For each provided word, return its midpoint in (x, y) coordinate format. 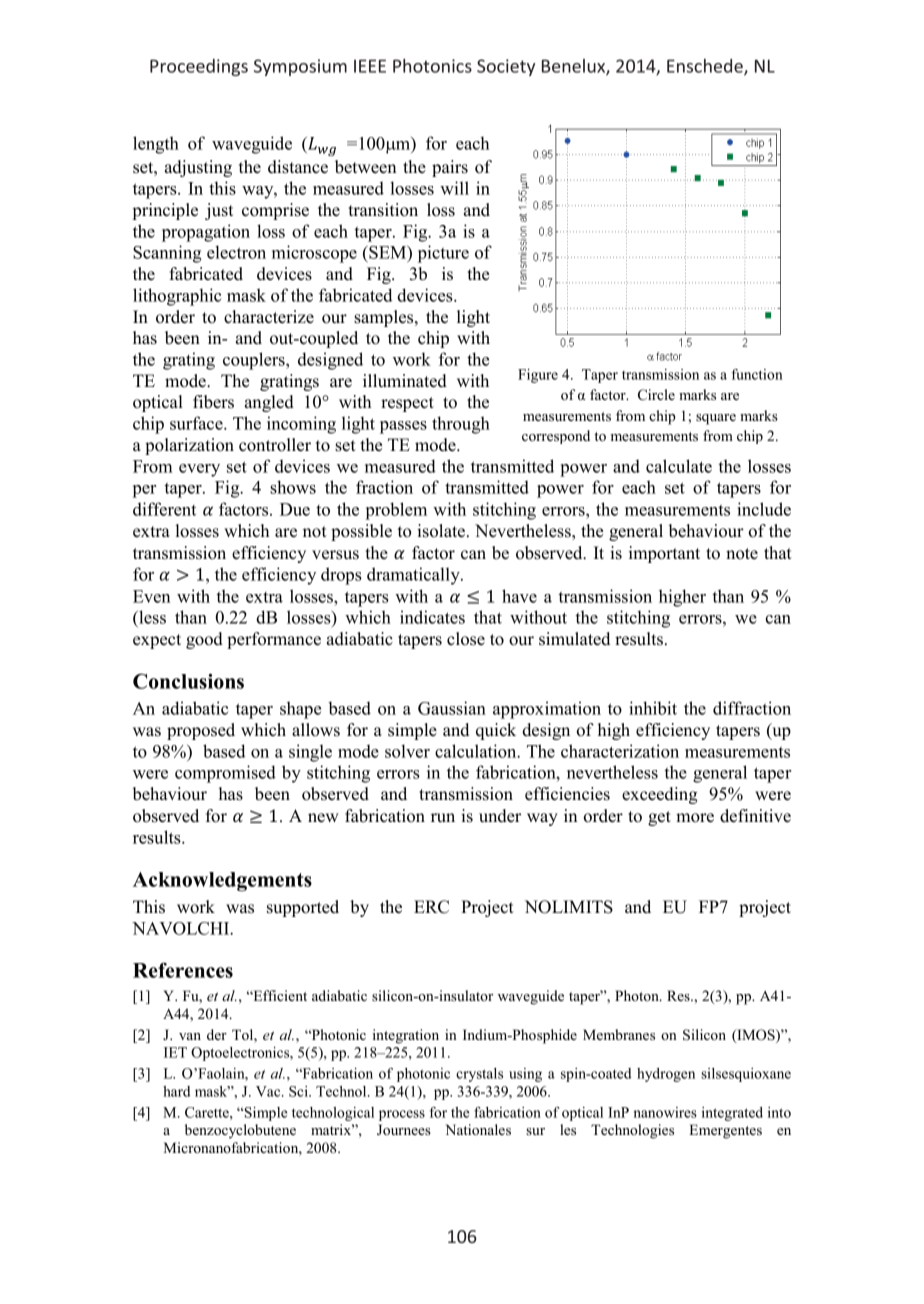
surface (197, 423)
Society (506, 67)
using (525, 1075)
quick (496, 731)
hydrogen (666, 1075)
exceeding (660, 795)
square (716, 419)
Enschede (706, 67)
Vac (269, 1091)
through (461, 425)
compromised (225, 774)
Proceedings (199, 67)
